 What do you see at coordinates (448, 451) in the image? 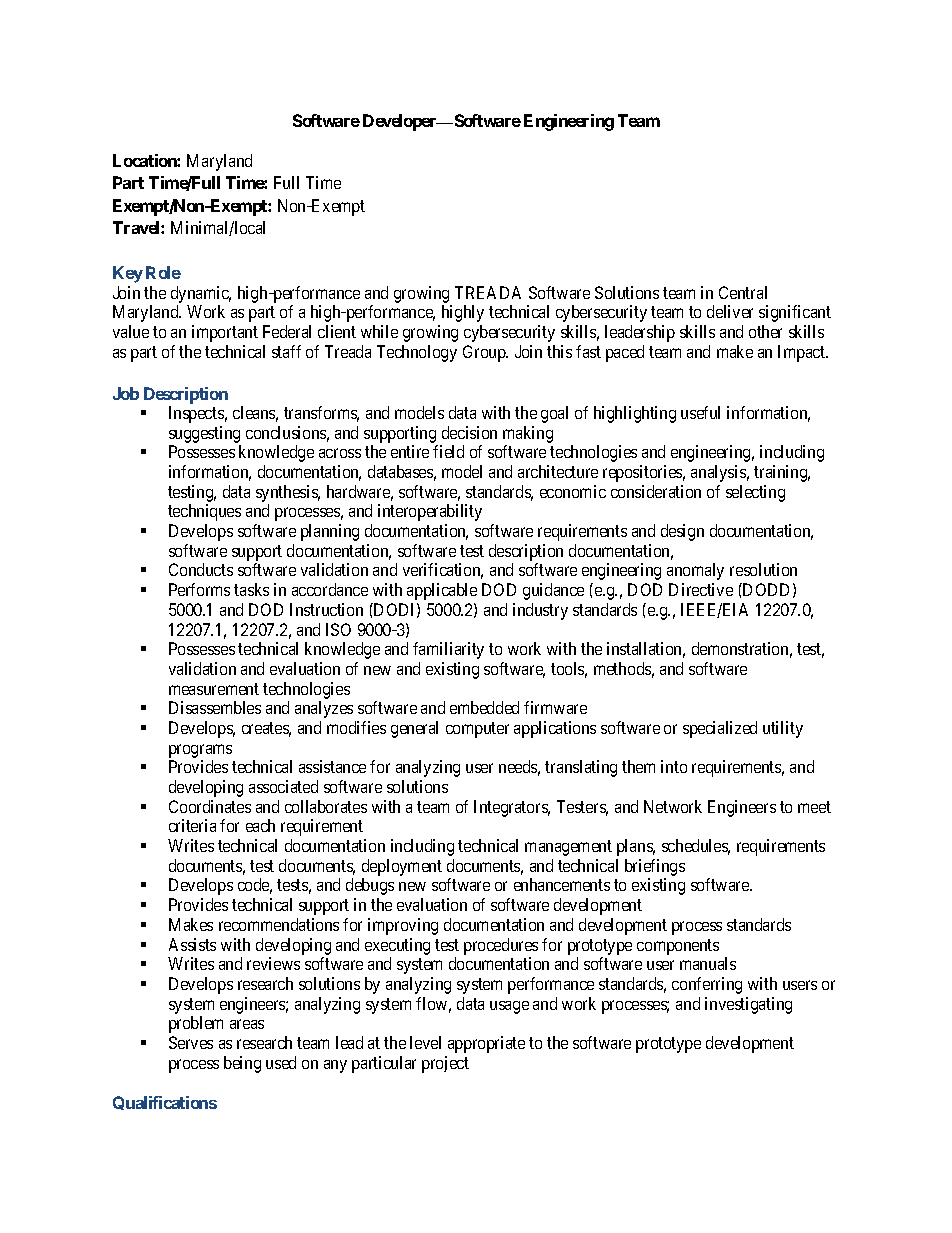
I see `field` at bounding box center [448, 451].
